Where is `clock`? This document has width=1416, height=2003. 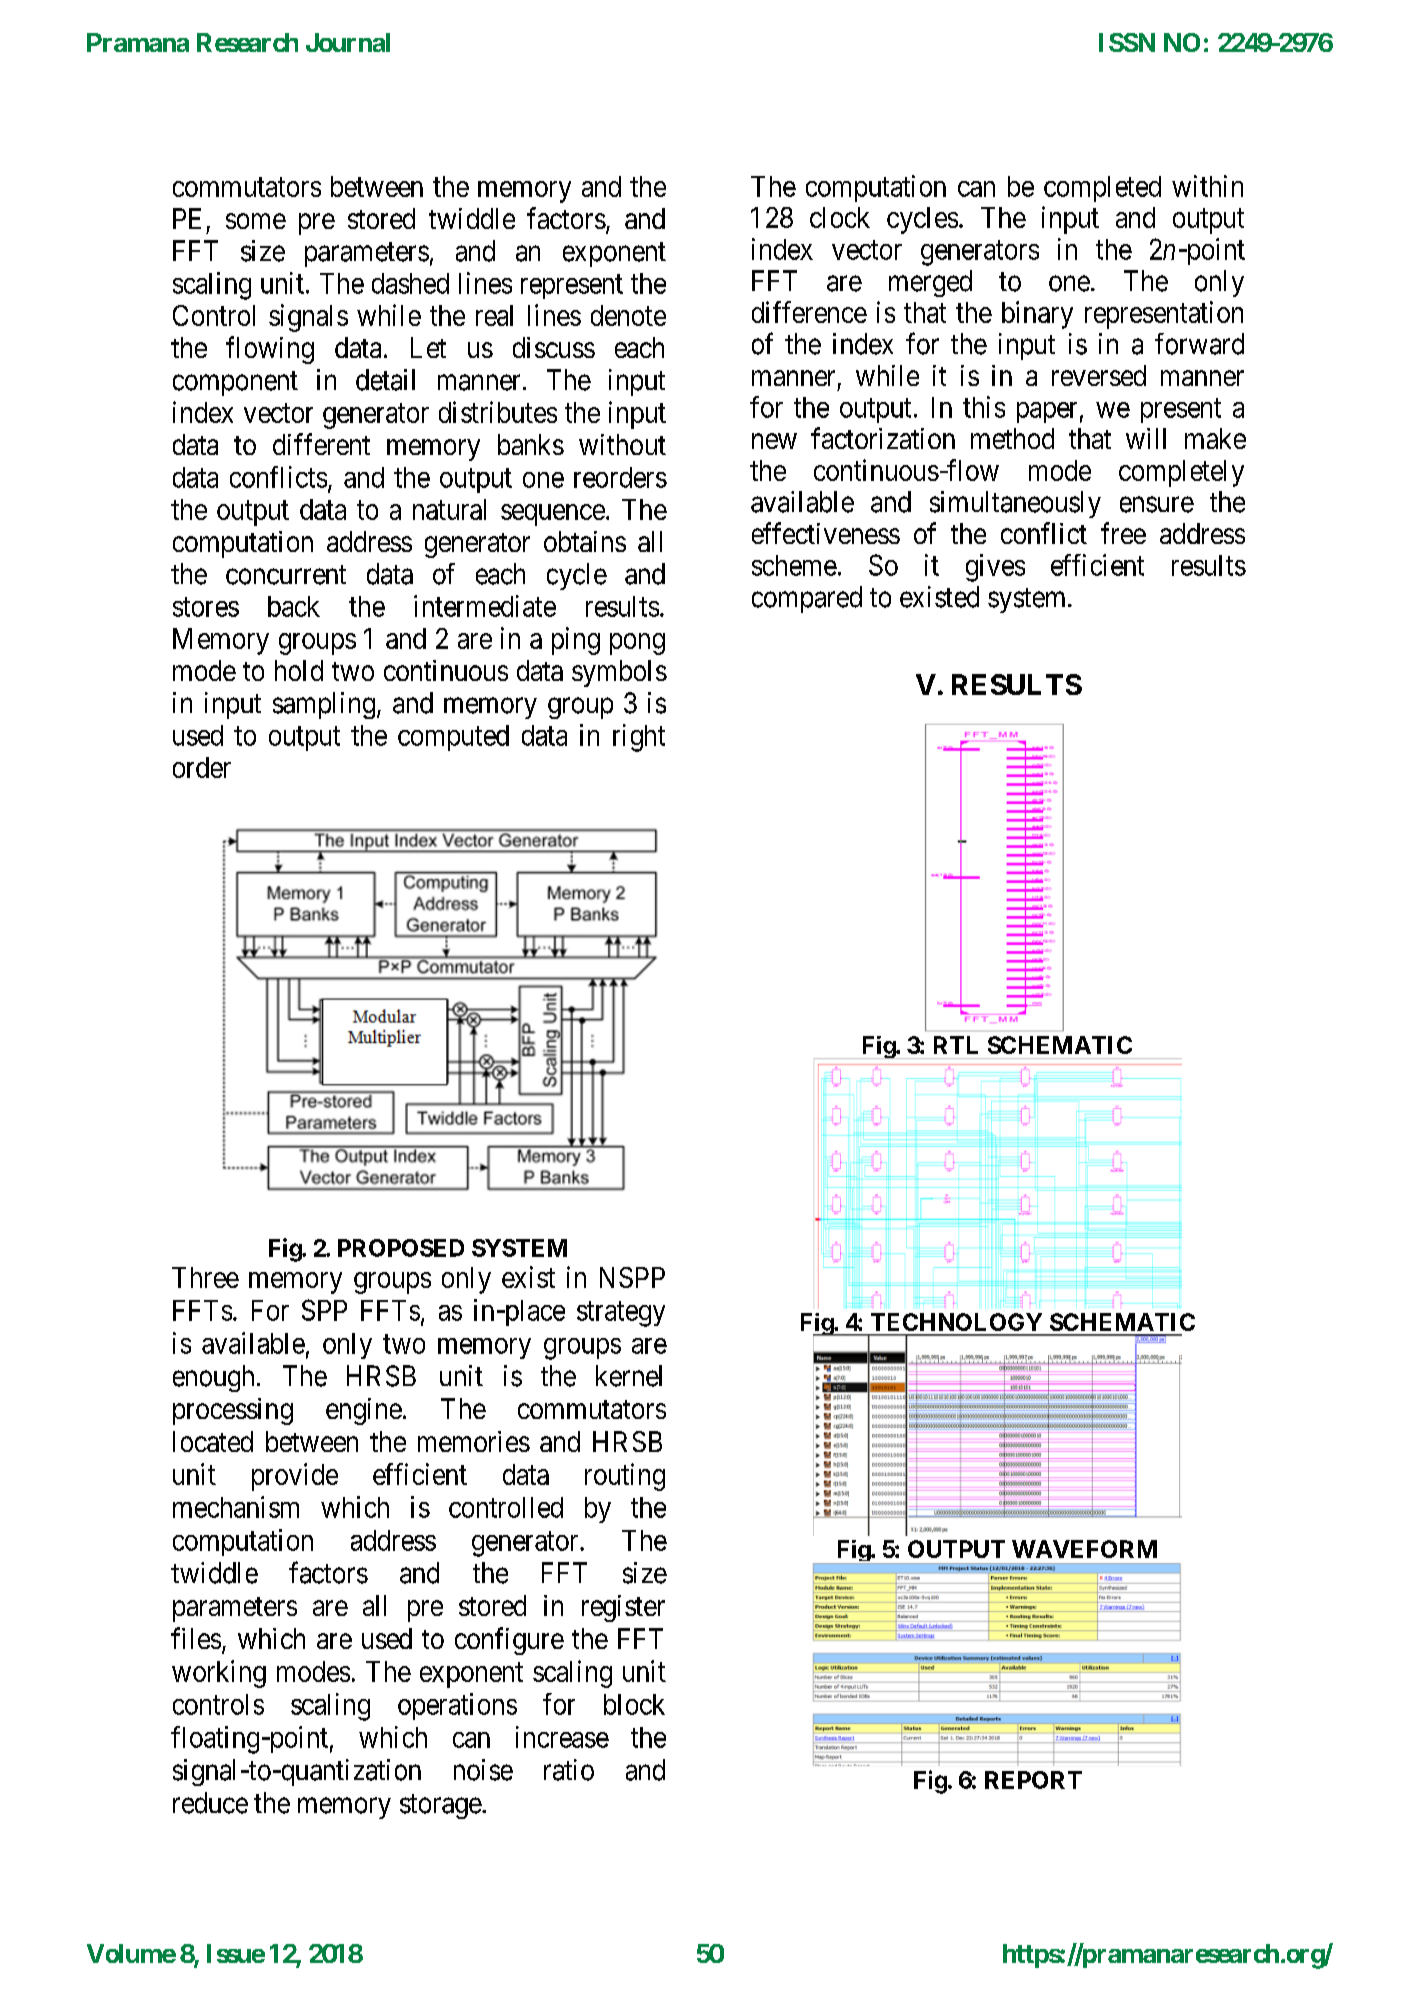
clock is located at coordinates (840, 217).
